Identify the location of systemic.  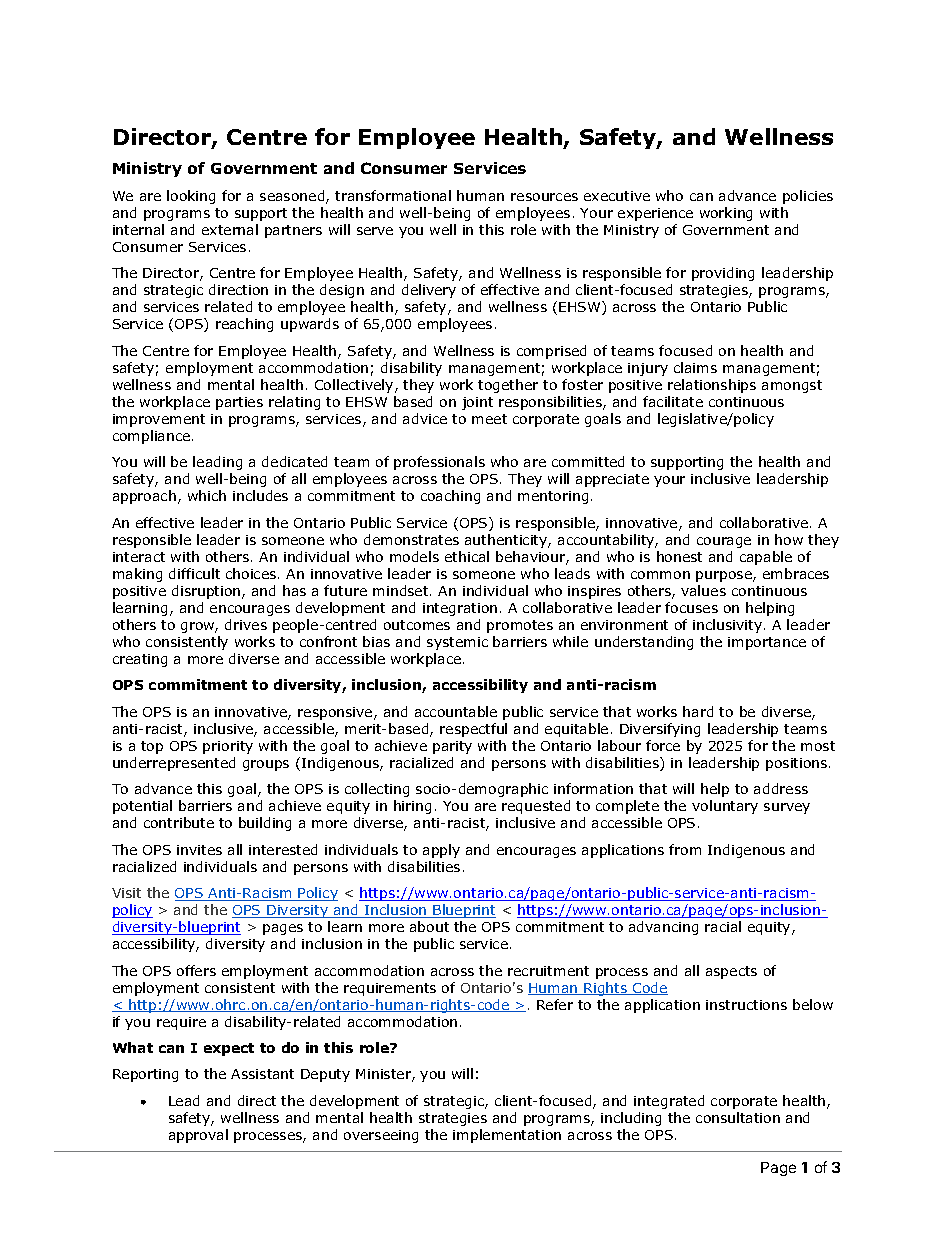
(457, 643).
